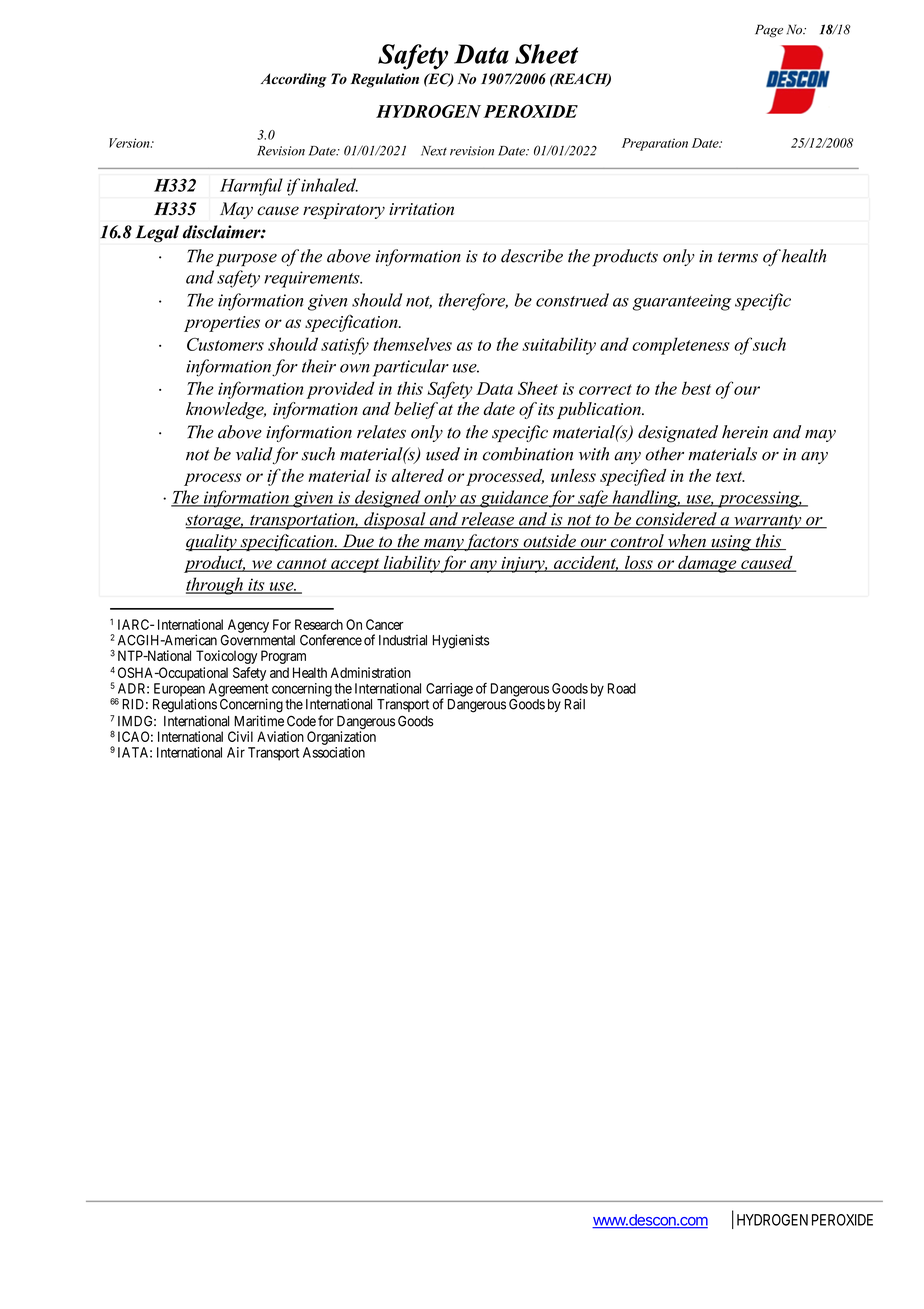 This image has height=1309, width=924. What do you see at coordinates (294, 80) in the image?
I see `According` at bounding box center [294, 80].
